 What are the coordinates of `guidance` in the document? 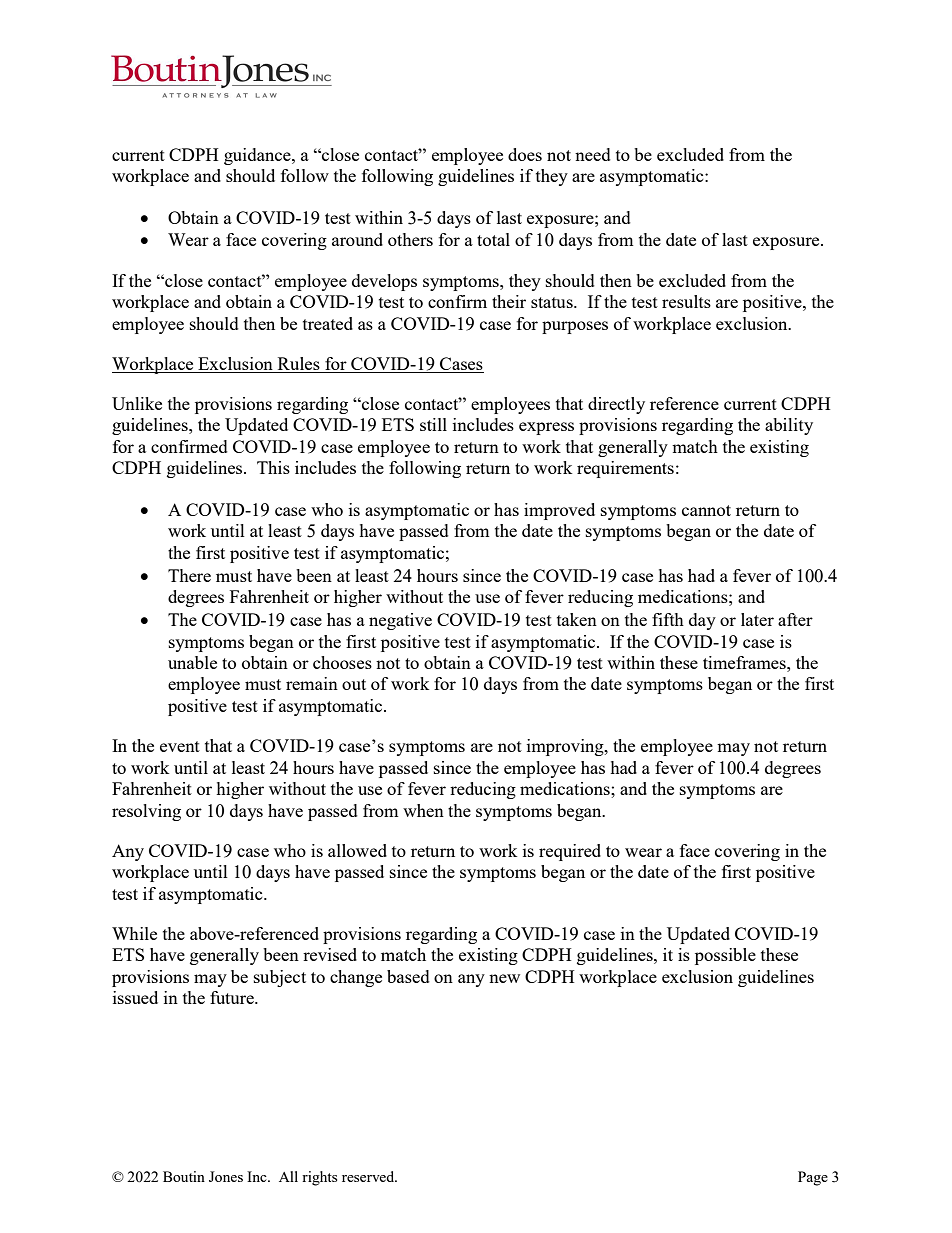 It's located at (258, 156).
